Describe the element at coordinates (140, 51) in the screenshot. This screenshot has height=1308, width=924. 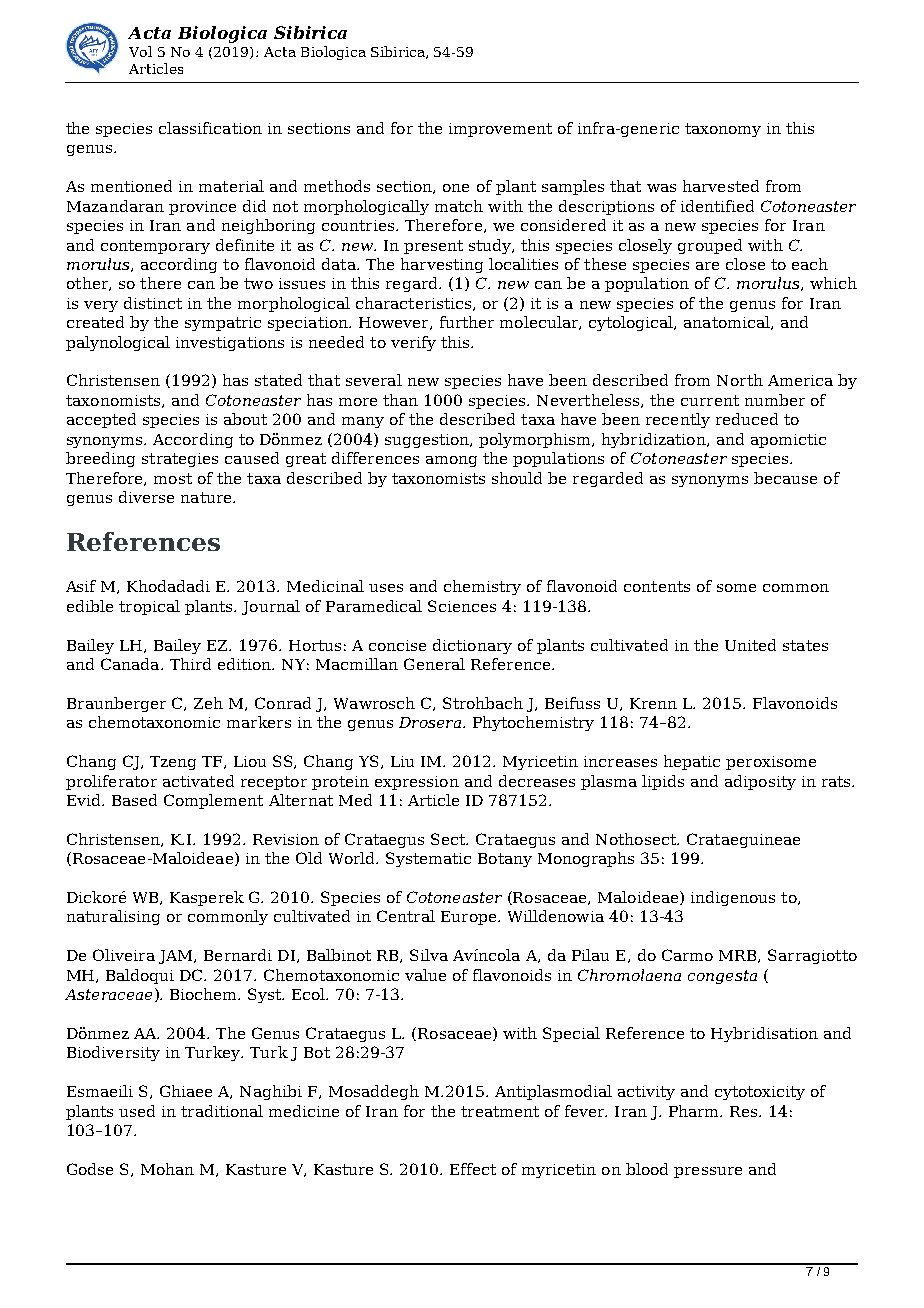
I see `Vol` at that location.
